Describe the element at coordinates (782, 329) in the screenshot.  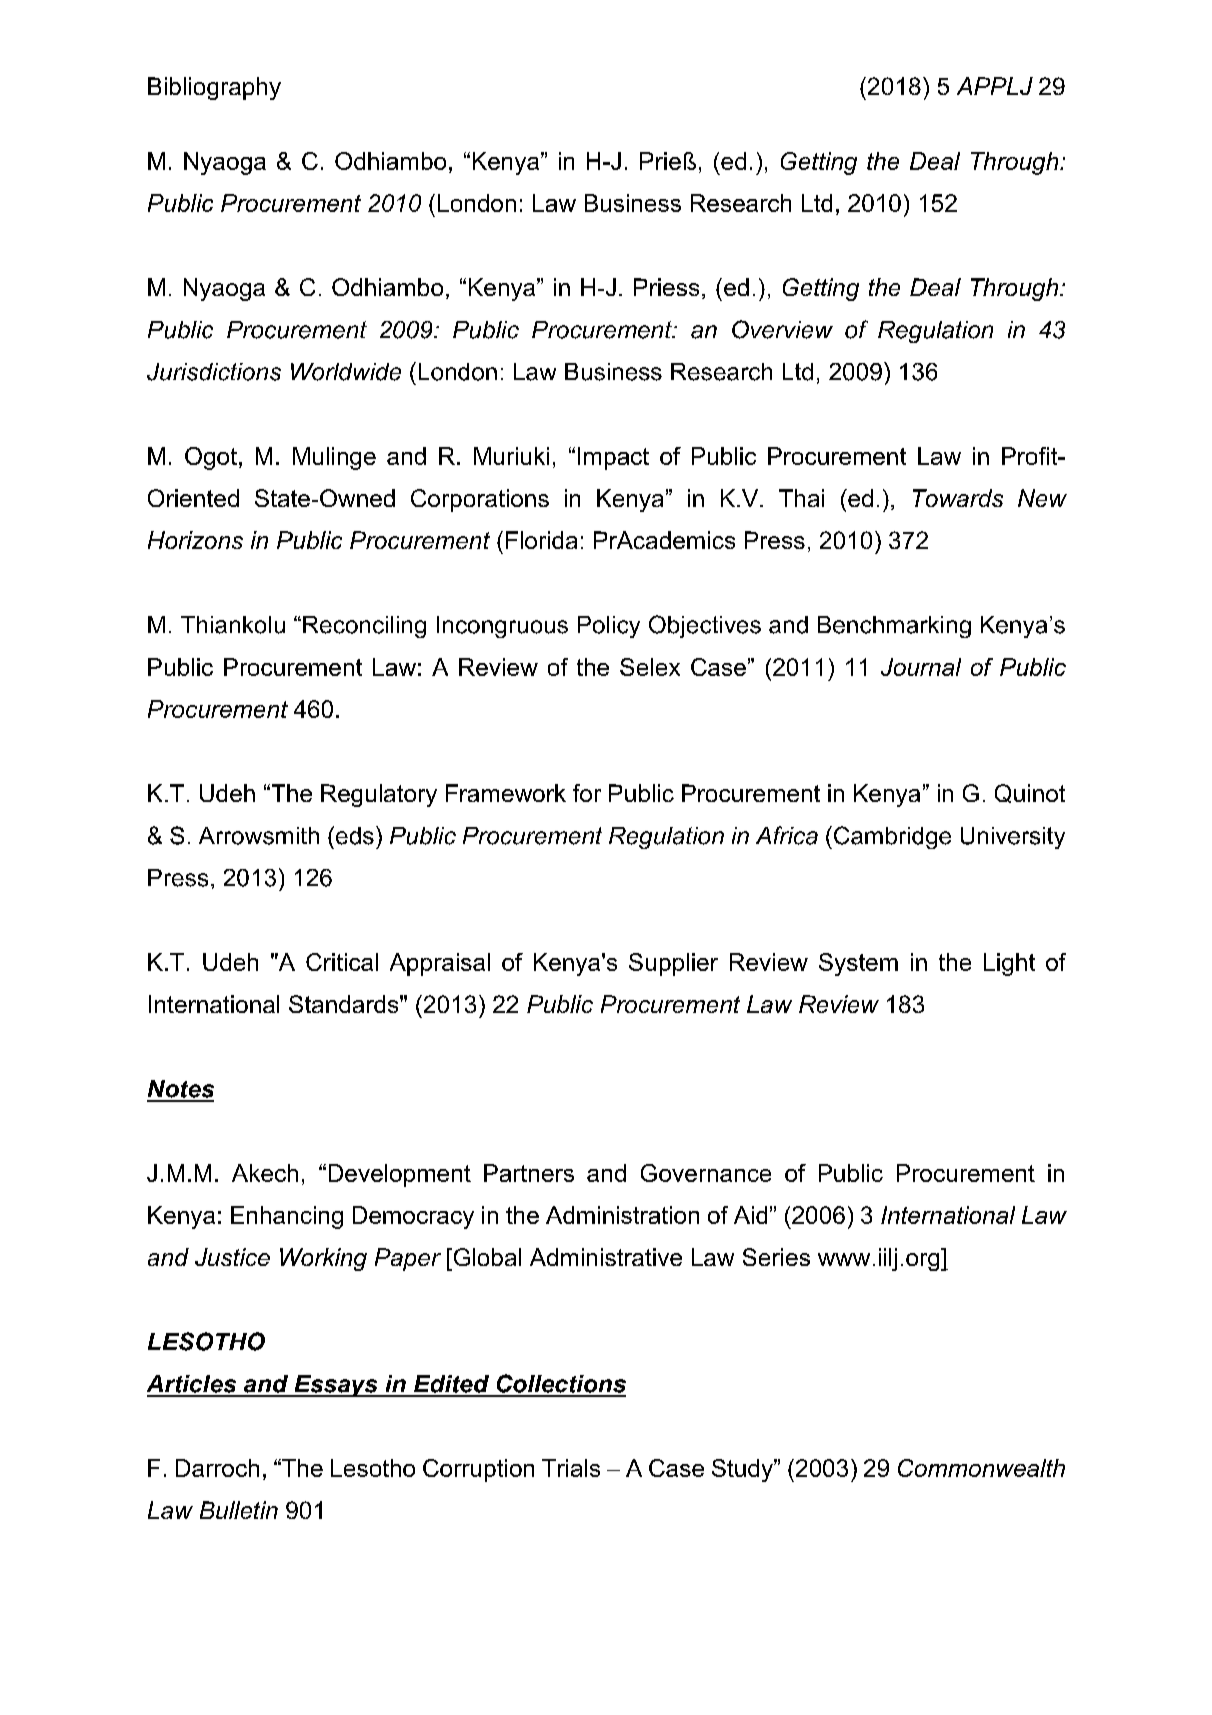
I see `Overview` at that location.
